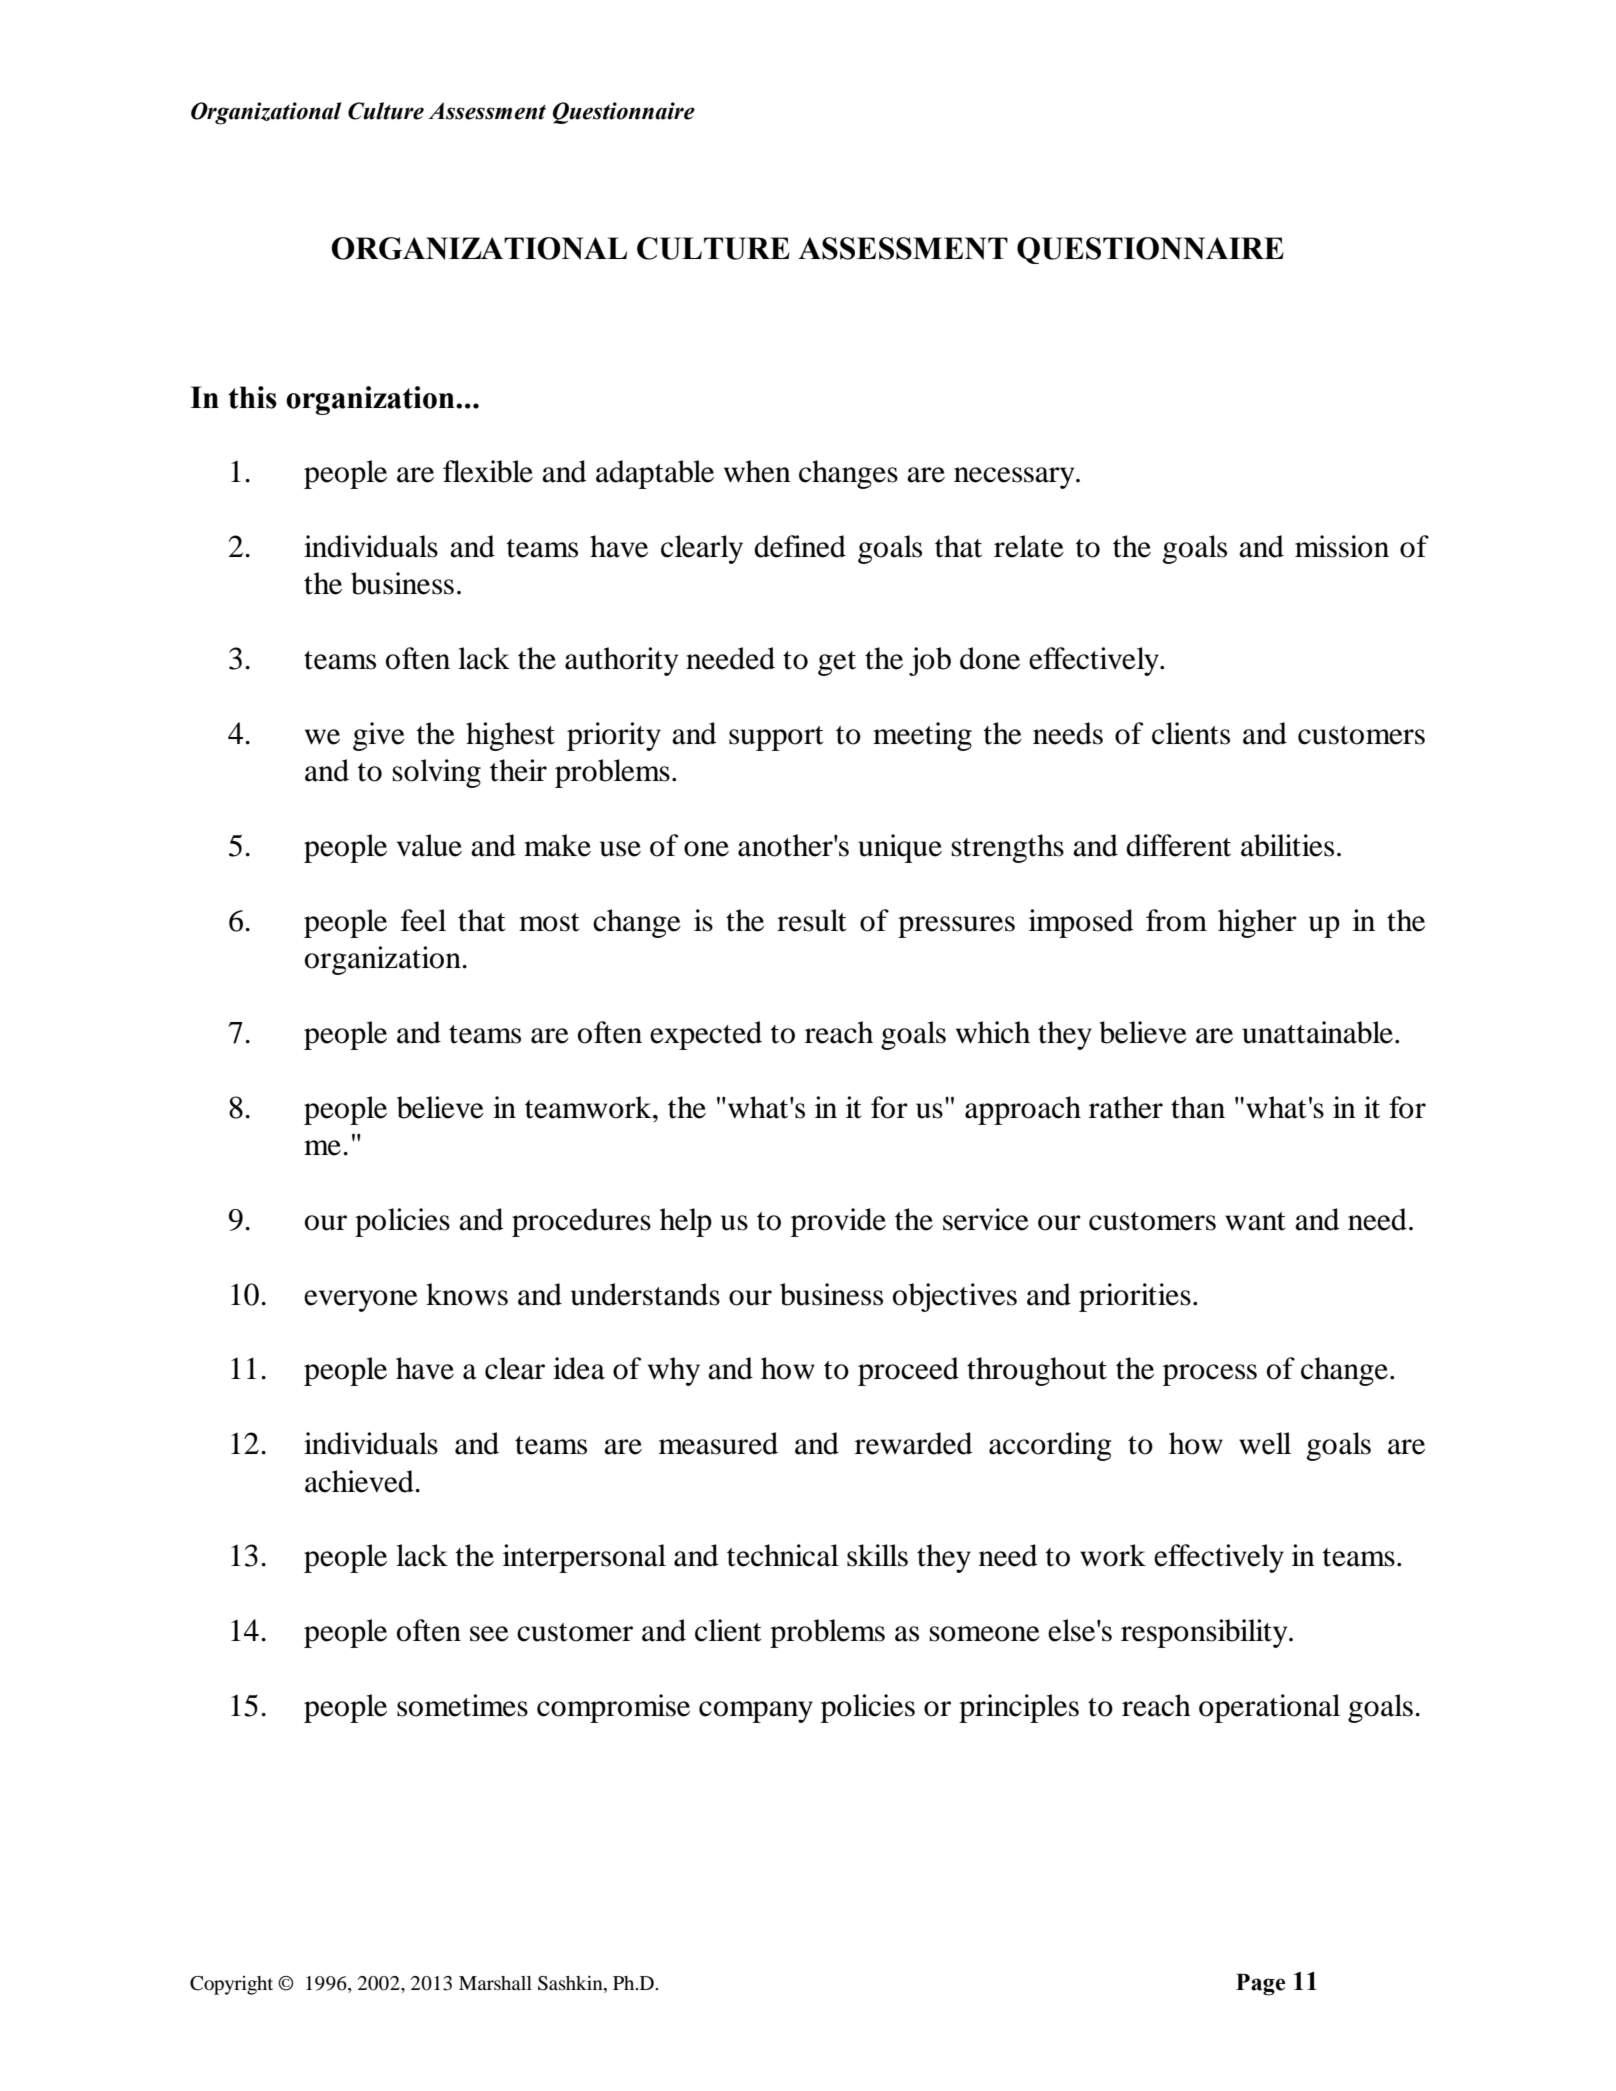  Describe the element at coordinates (1260, 1984) in the page. I see `Page` at that location.
